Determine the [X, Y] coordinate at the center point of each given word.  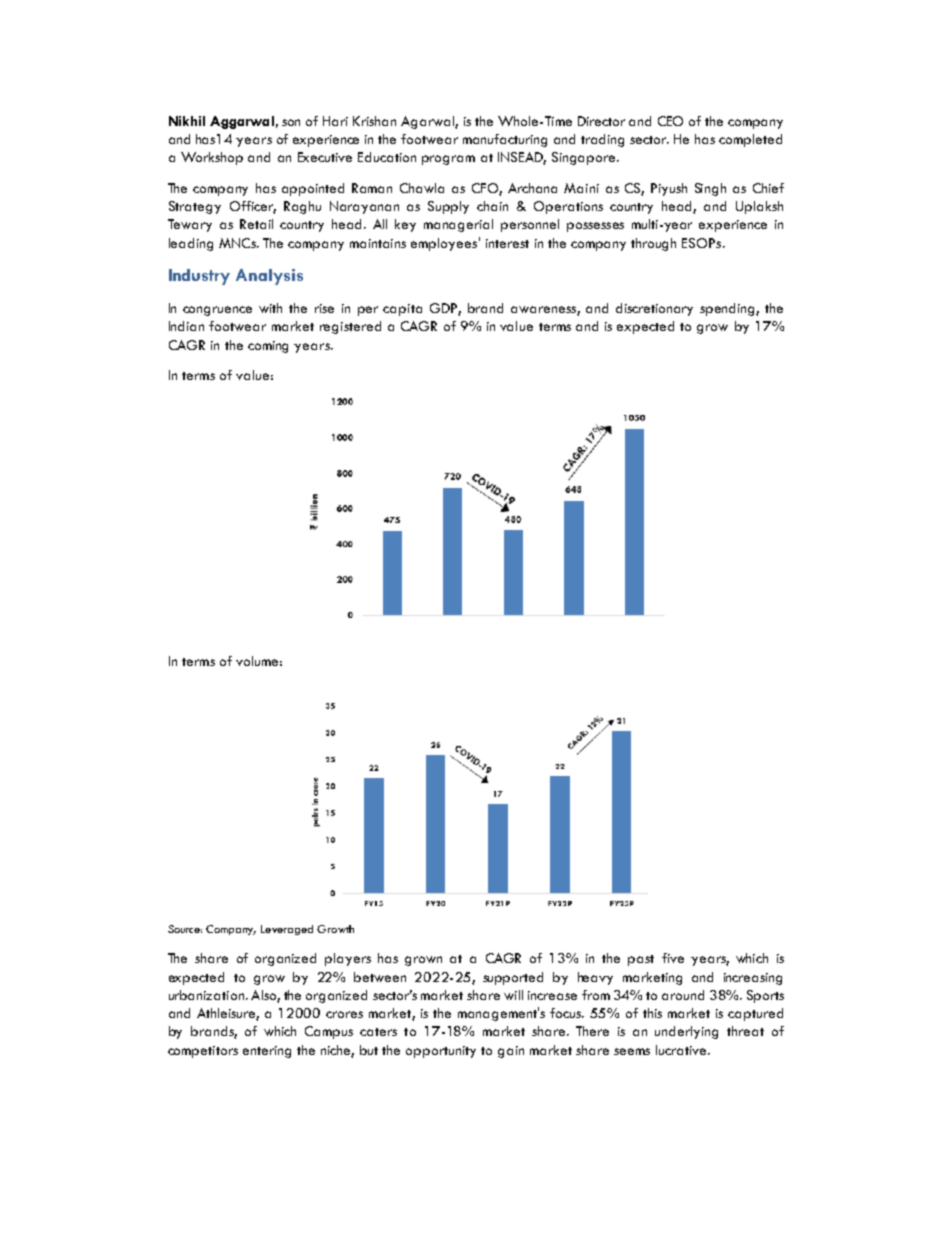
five [673, 958]
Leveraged [287, 930]
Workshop [212, 158]
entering [267, 1052]
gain [511, 1052]
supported [513, 978]
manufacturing [505, 140]
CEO [670, 121]
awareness [544, 310]
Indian [186, 326]
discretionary [654, 309]
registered [350, 327]
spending [728, 309]
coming [268, 347]
